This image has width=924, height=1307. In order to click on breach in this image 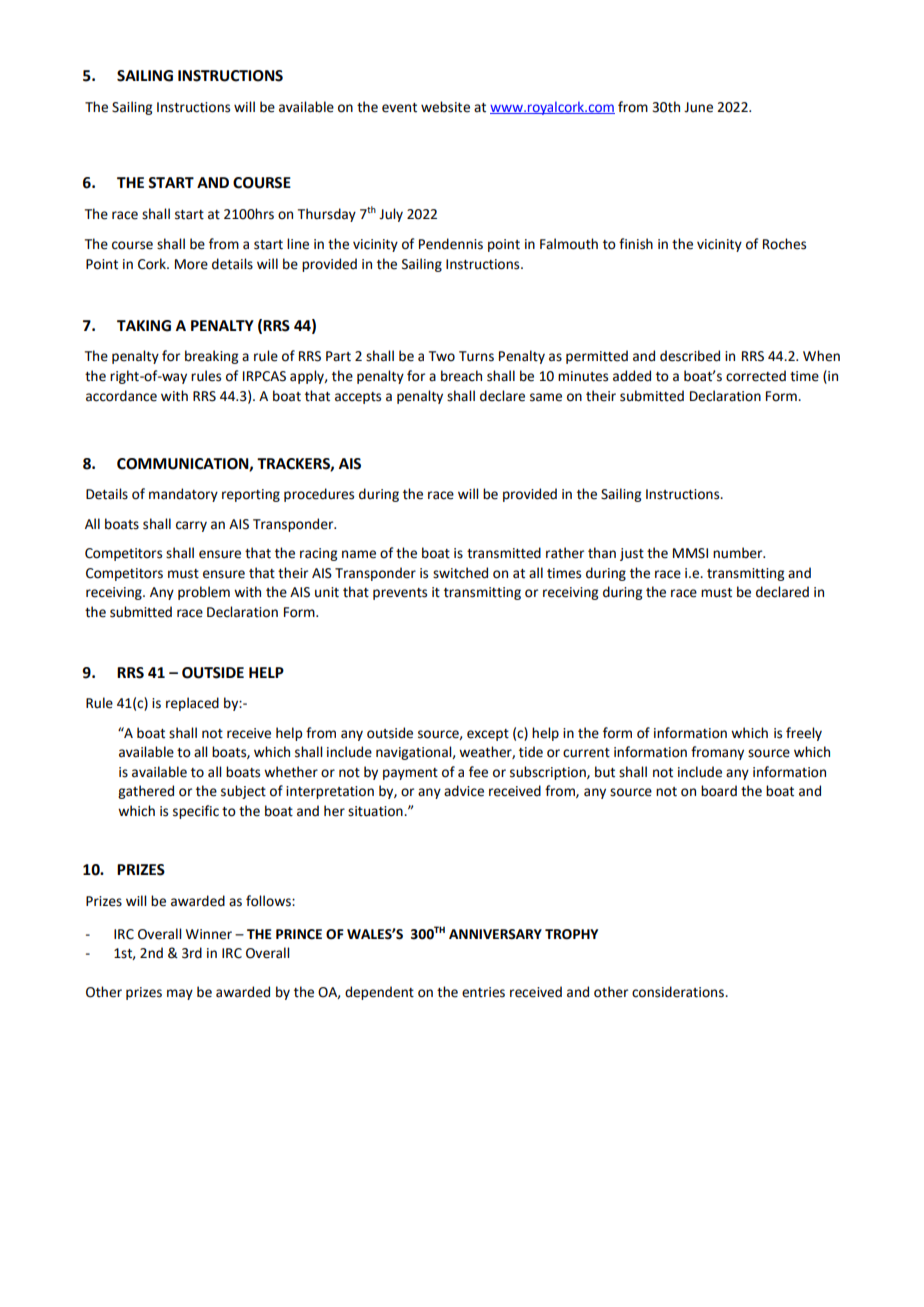, I will do `click(461, 376)`.
